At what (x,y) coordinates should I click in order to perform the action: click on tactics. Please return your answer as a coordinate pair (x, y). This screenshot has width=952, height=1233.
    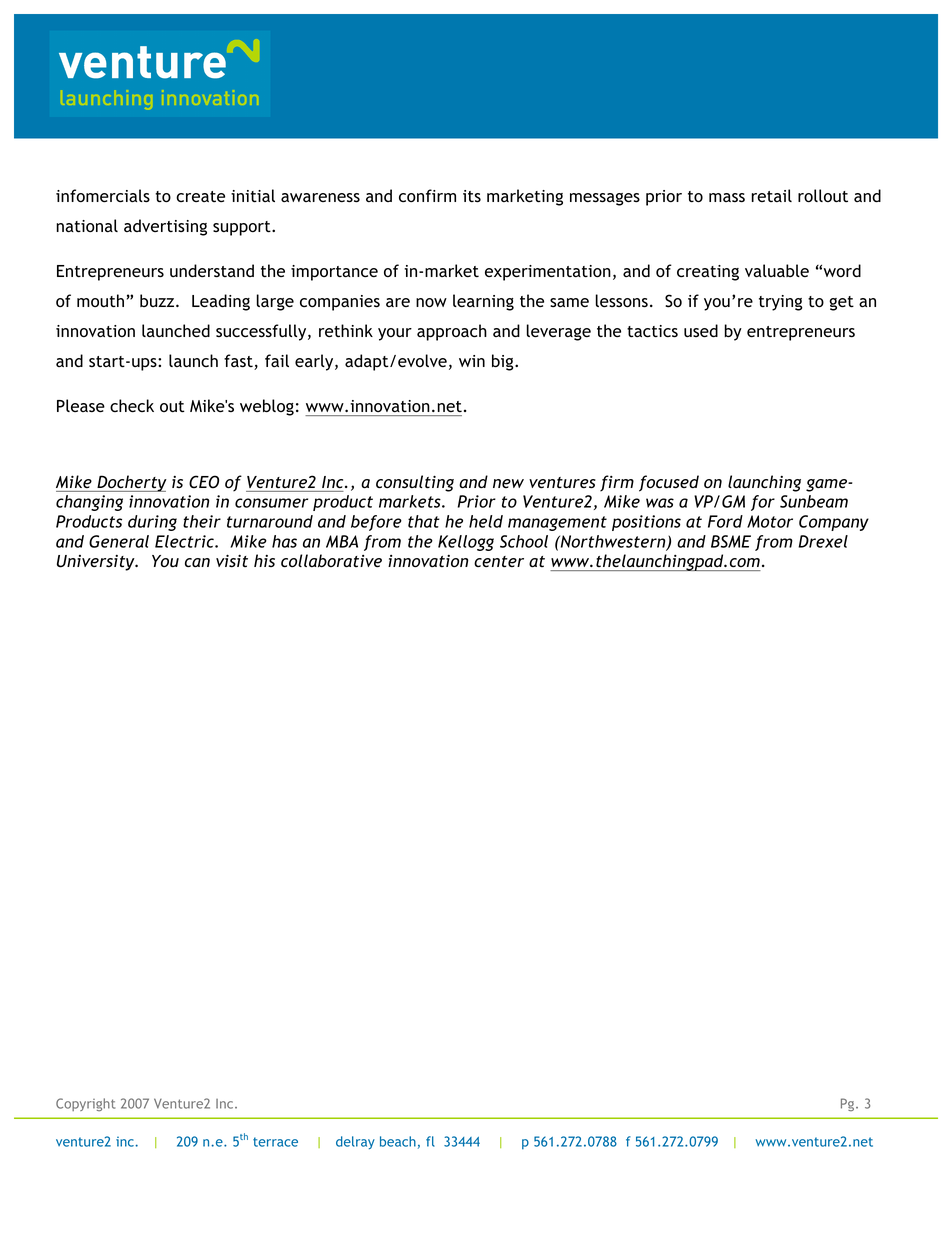
    Looking at the image, I should click on (652, 331).
